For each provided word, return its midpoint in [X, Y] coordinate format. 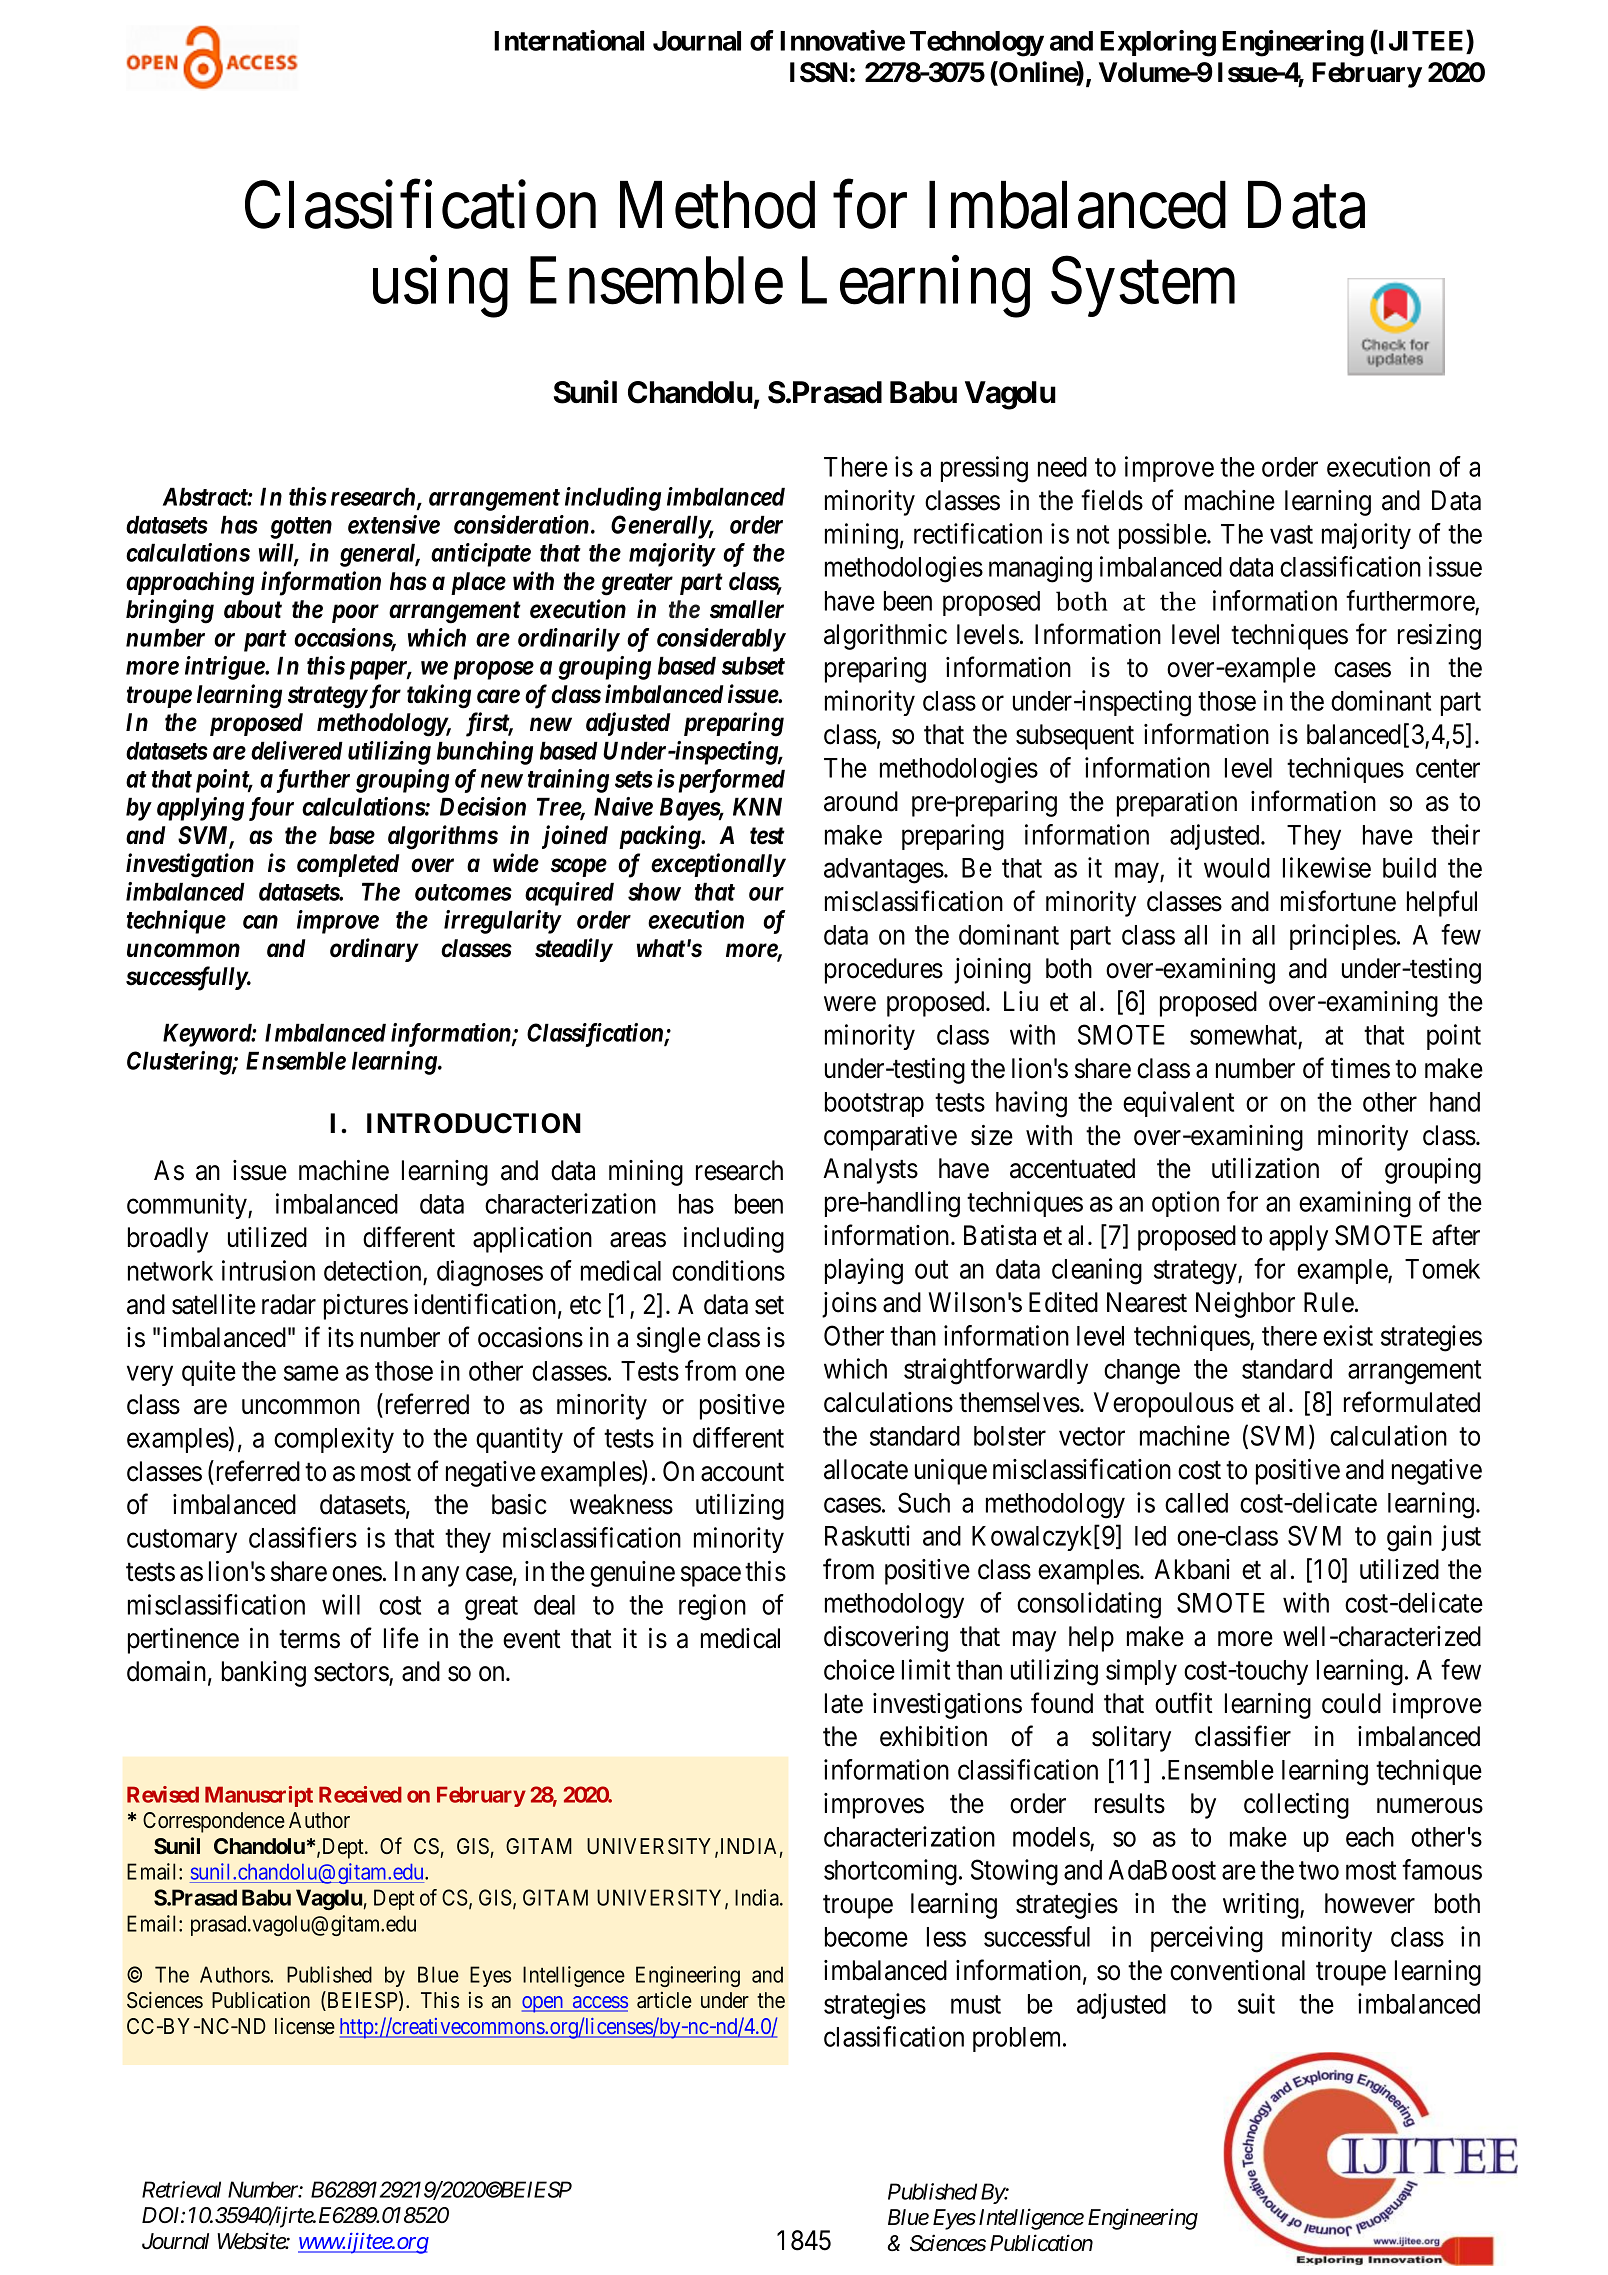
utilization [1265, 1168]
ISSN [819, 72]
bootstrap [874, 1104]
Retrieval [181, 2189]
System [1143, 287]
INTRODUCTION [474, 1123]
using [440, 287]
